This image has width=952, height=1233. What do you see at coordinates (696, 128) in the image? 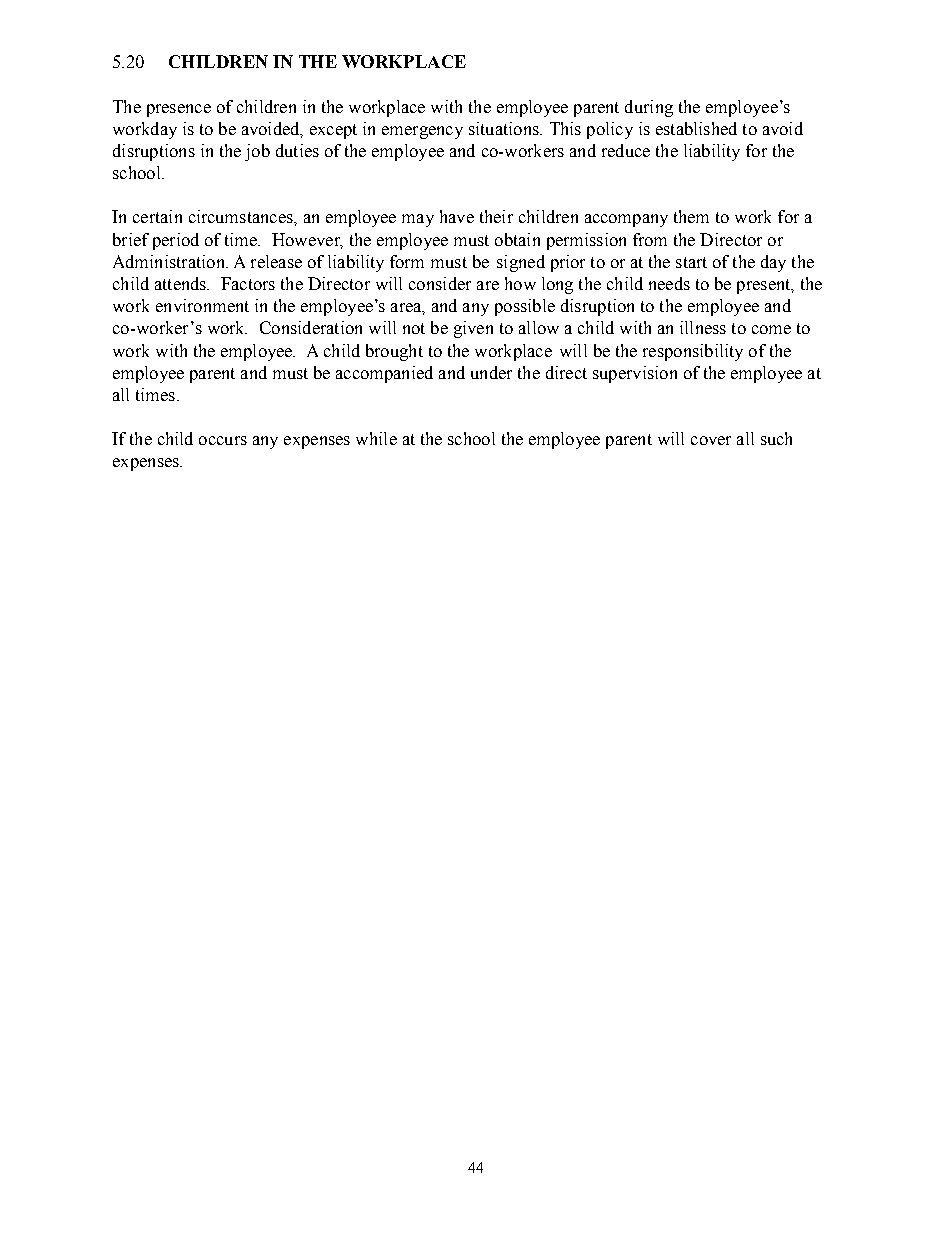
I see `established` at bounding box center [696, 128].
